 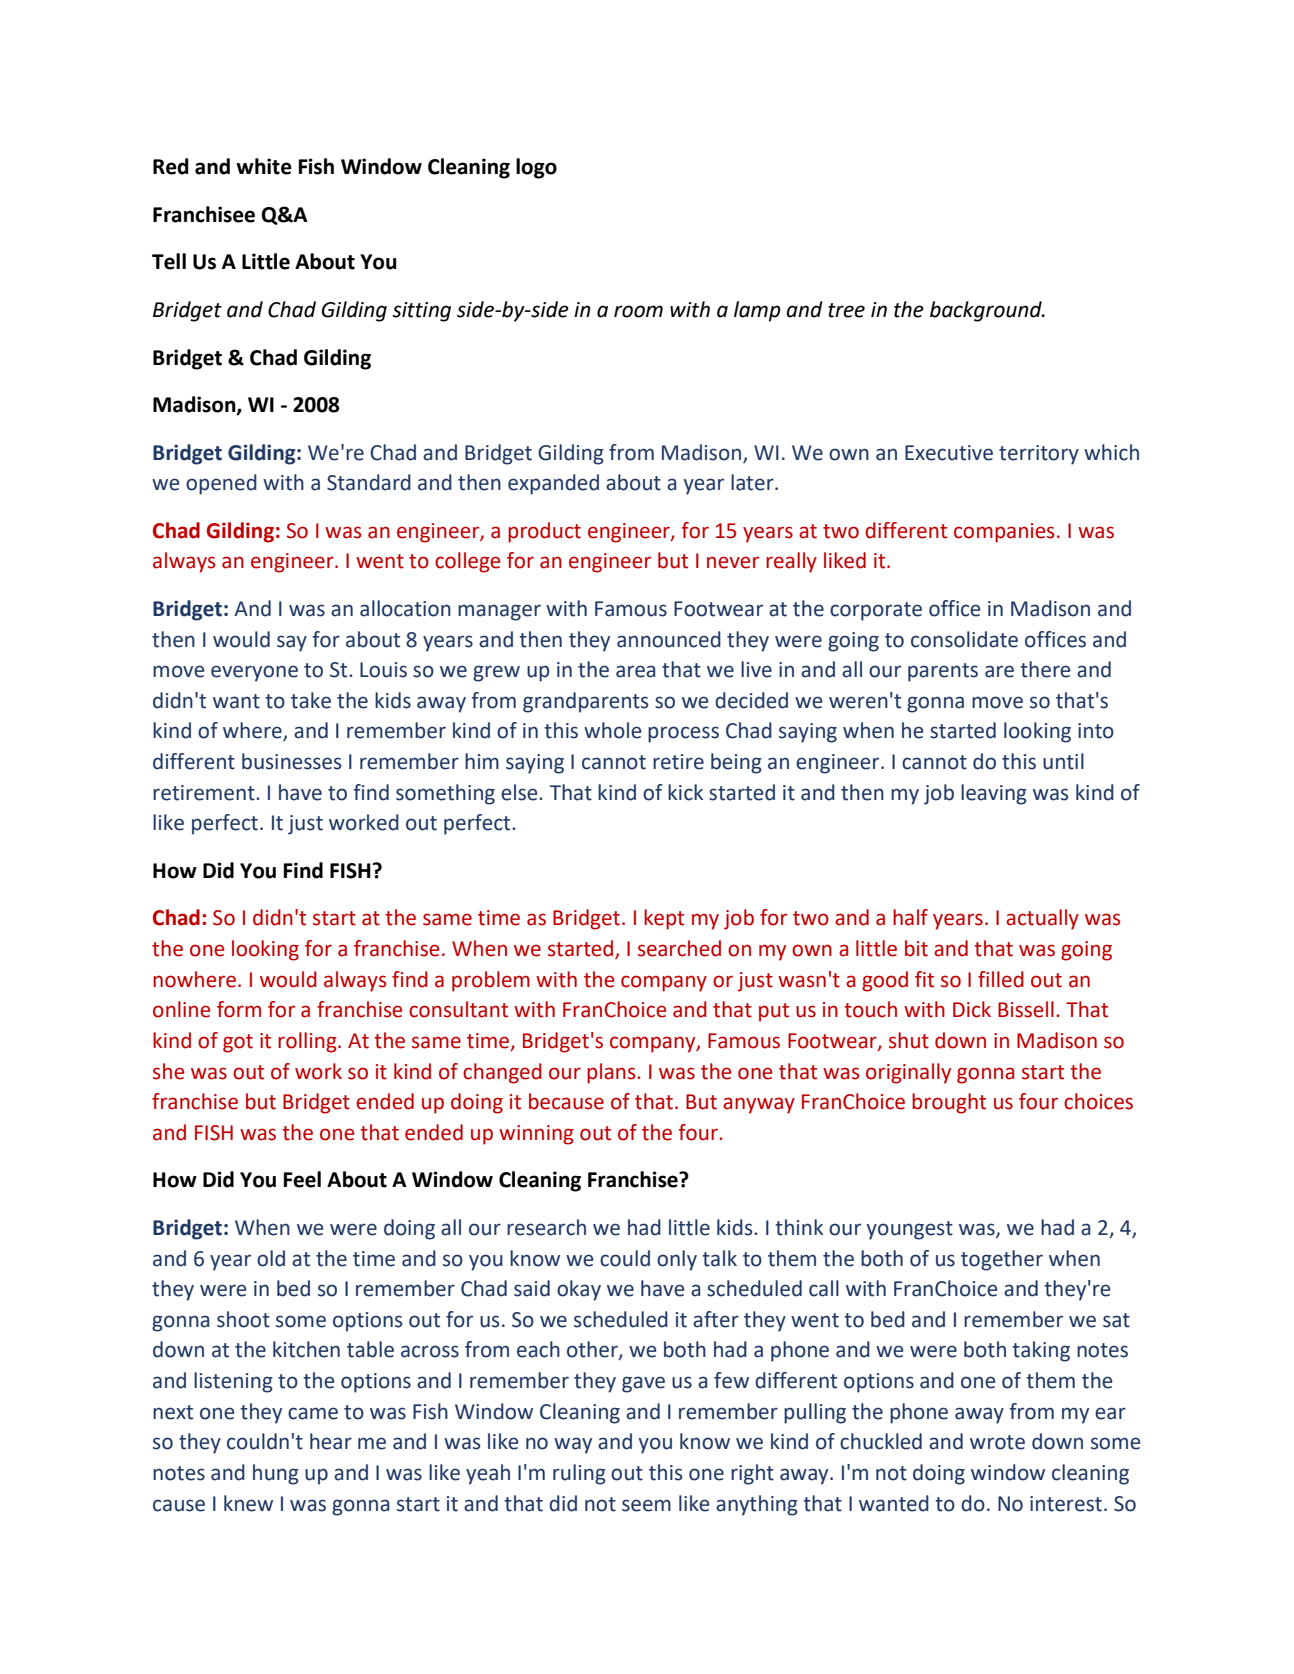 What do you see at coordinates (1001, 979) in the document?
I see `filled` at bounding box center [1001, 979].
